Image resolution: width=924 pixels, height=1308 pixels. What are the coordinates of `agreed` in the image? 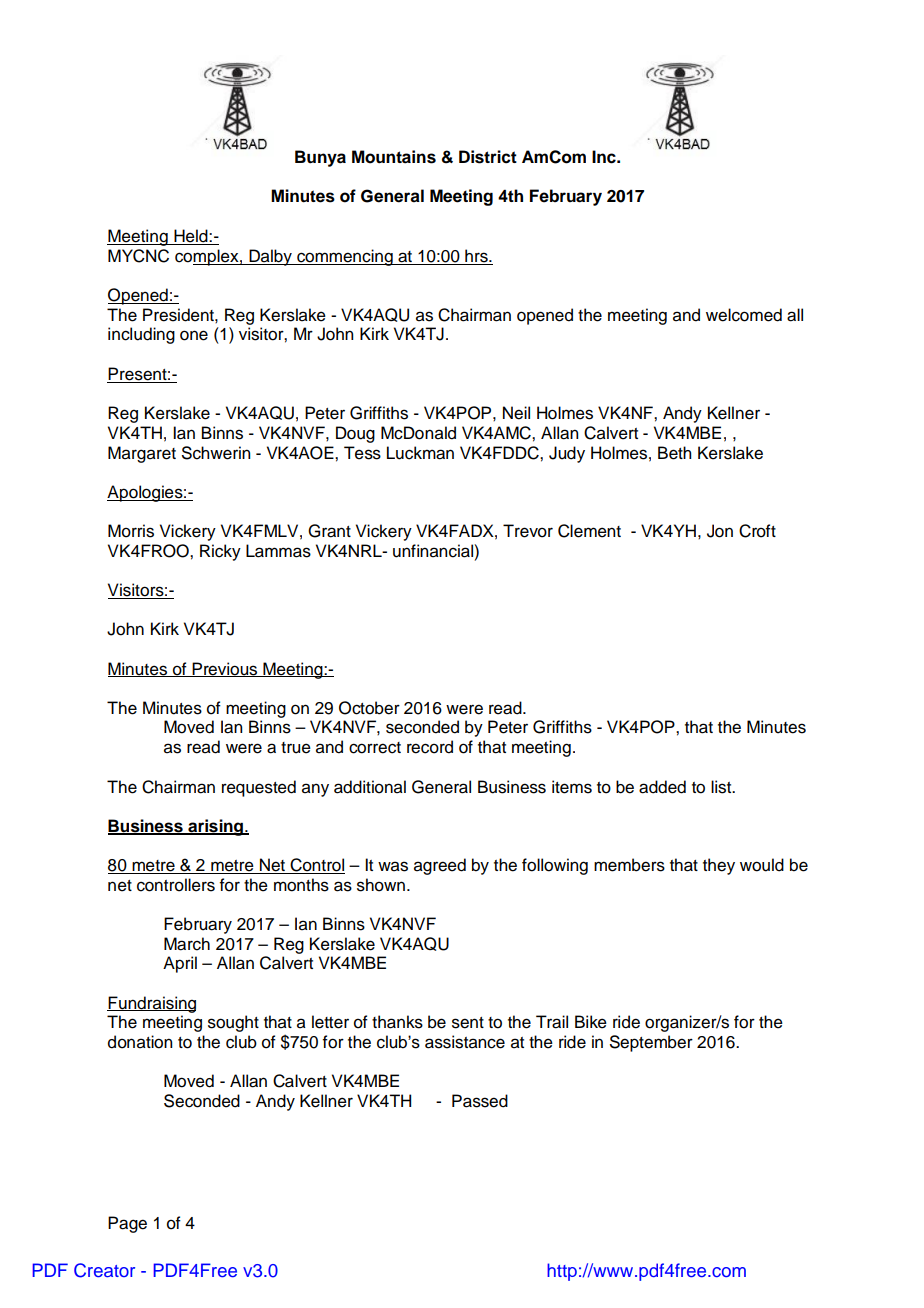 It's located at (440, 866).
